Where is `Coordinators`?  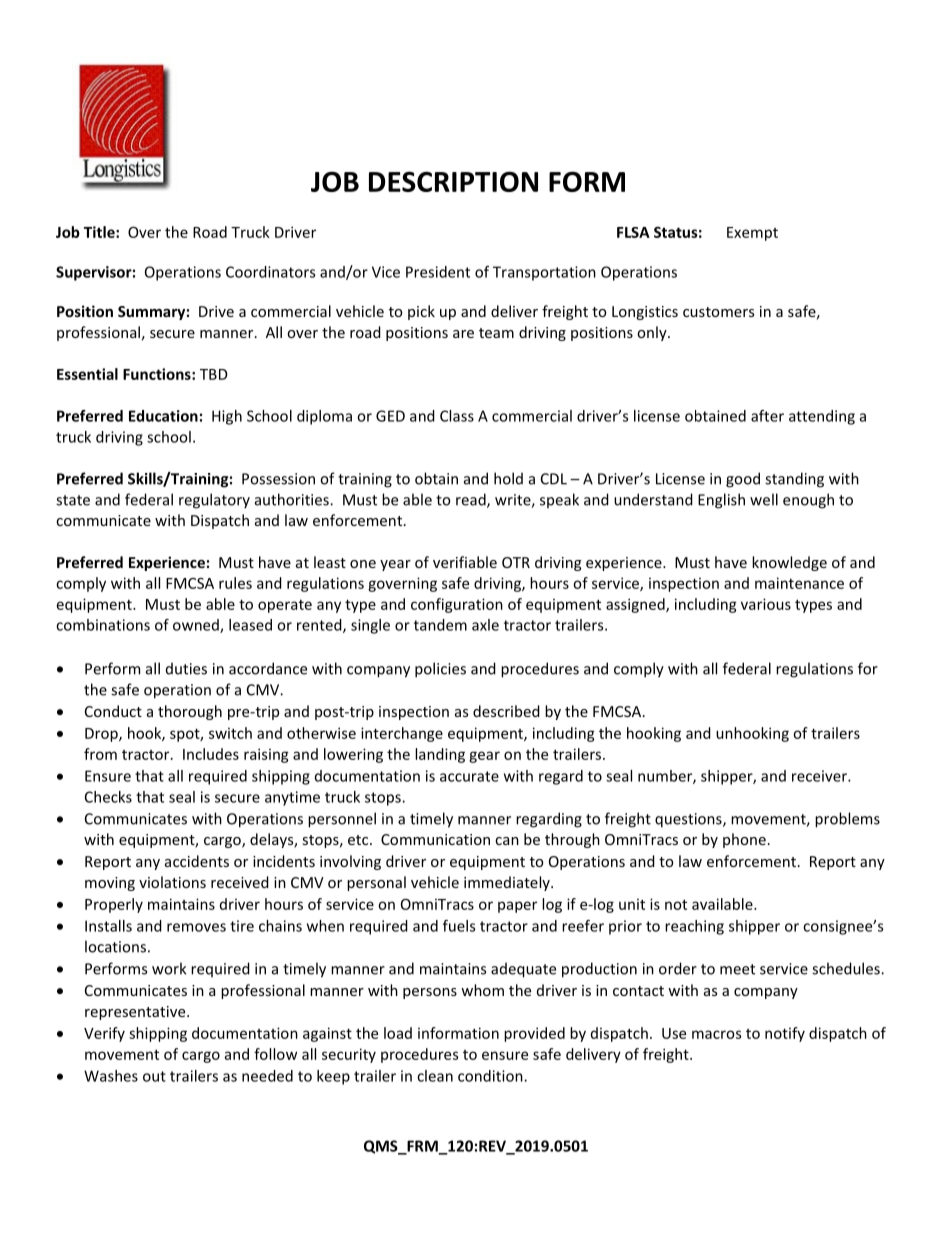 Coordinators is located at coordinates (270, 272).
